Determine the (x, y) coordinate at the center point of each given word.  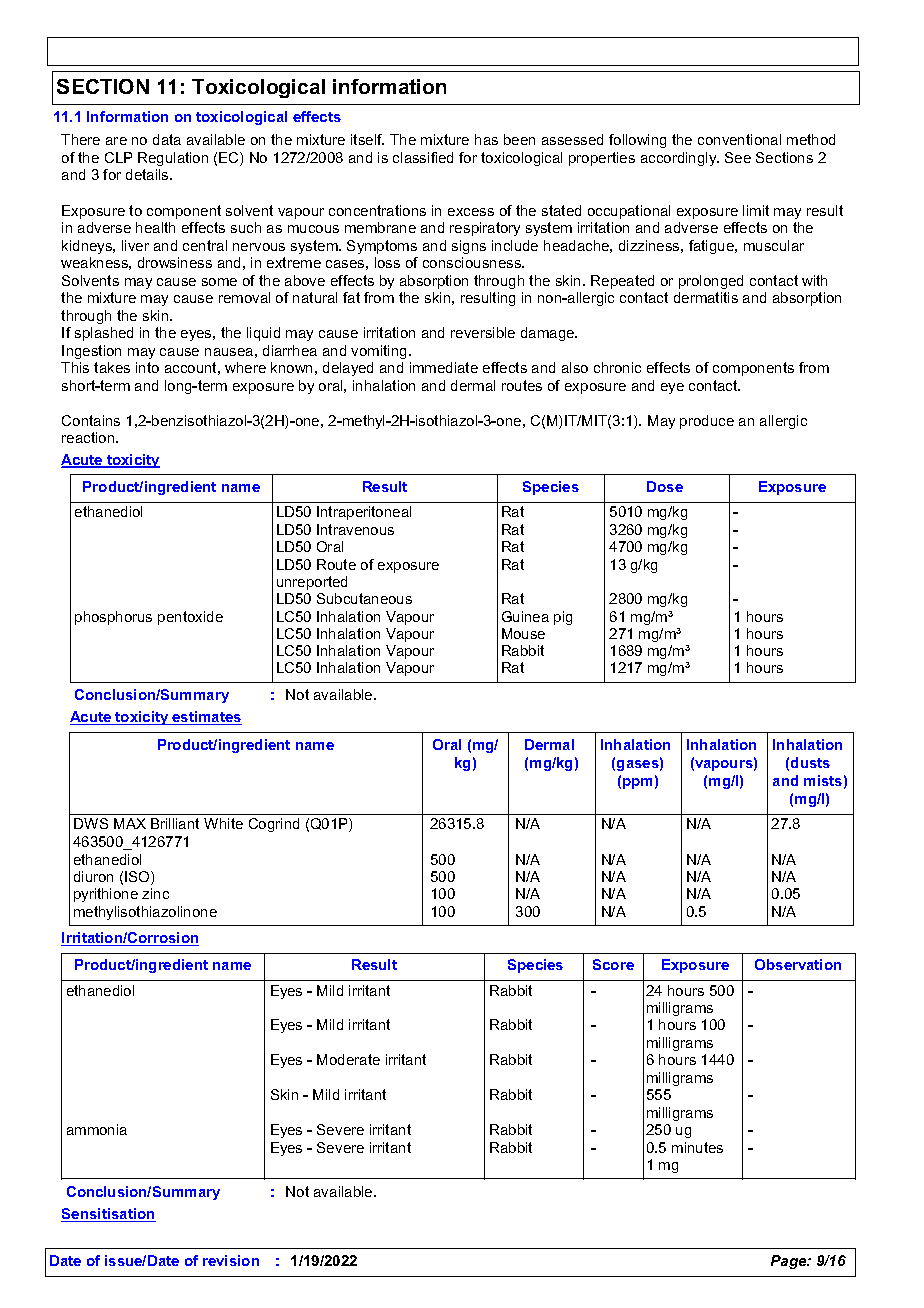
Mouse (523, 633)
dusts (810, 762)
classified (423, 157)
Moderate (348, 1059)
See (738, 157)
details (148, 174)
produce (707, 422)
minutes (697, 1147)
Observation (798, 964)
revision (231, 1260)
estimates (206, 718)
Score (613, 964)
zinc (155, 893)
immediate (444, 367)
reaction (89, 437)
